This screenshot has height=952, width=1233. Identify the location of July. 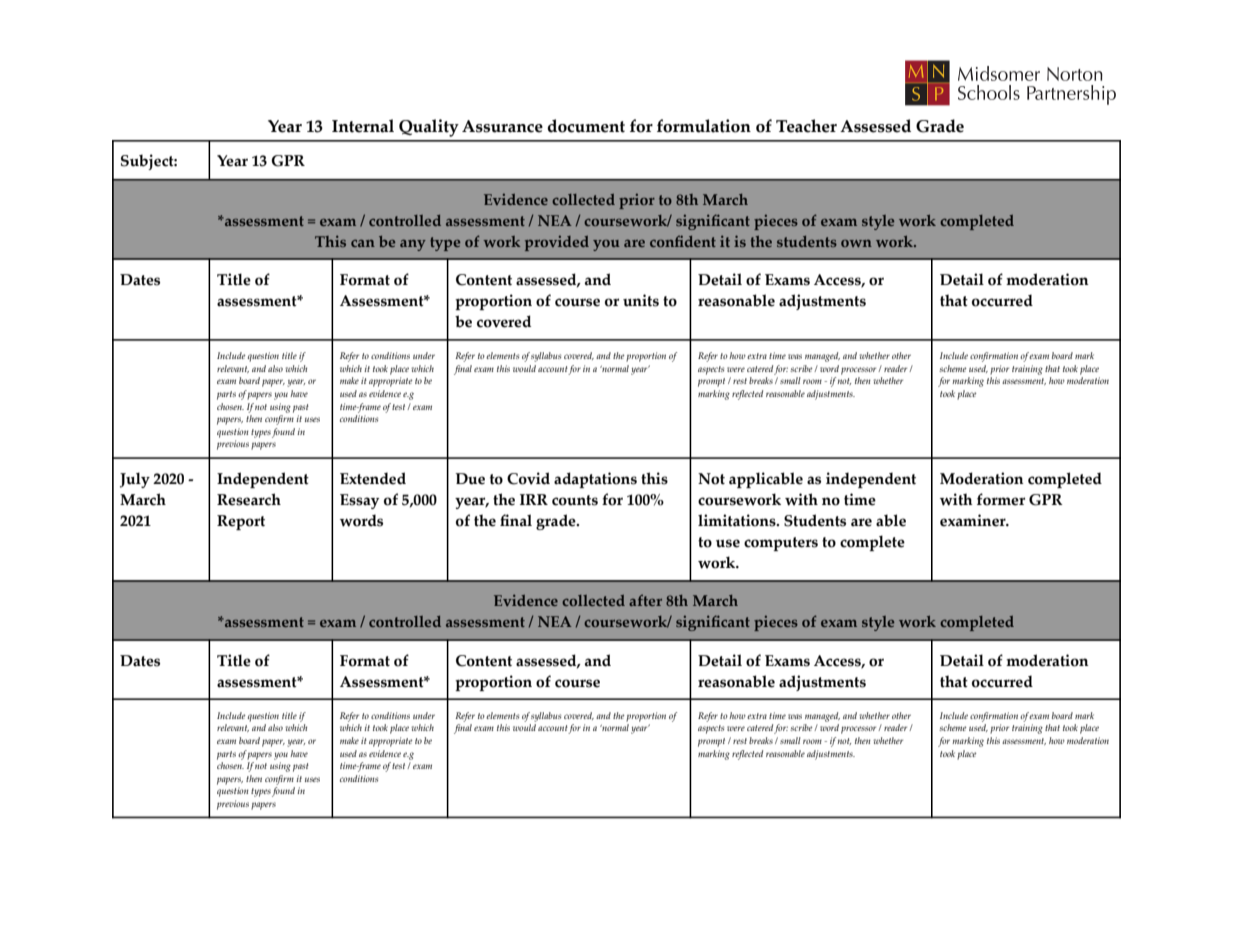
(135, 480).
